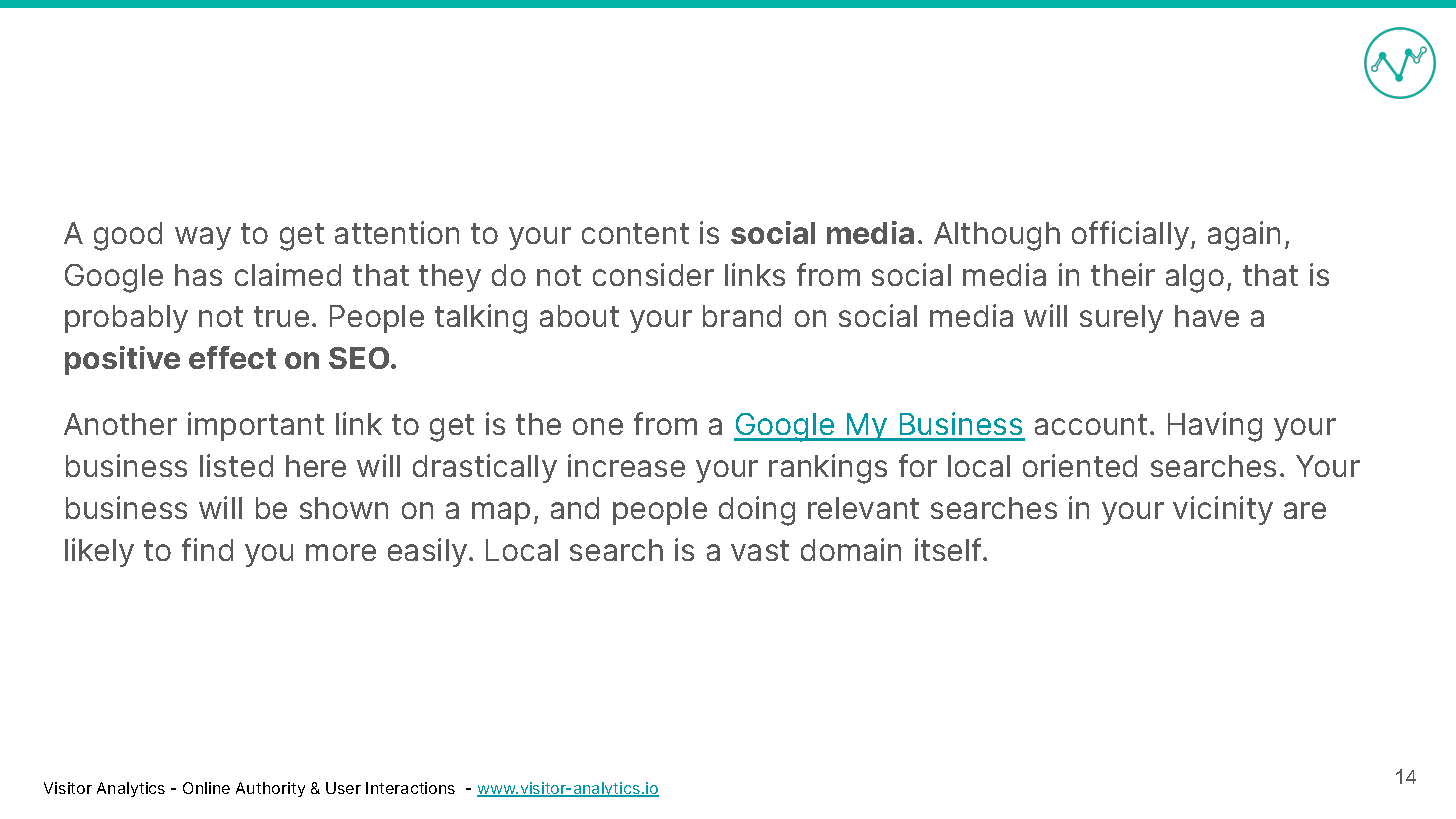  What do you see at coordinates (341, 552) in the screenshot?
I see `more` at bounding box center [341, 552].
